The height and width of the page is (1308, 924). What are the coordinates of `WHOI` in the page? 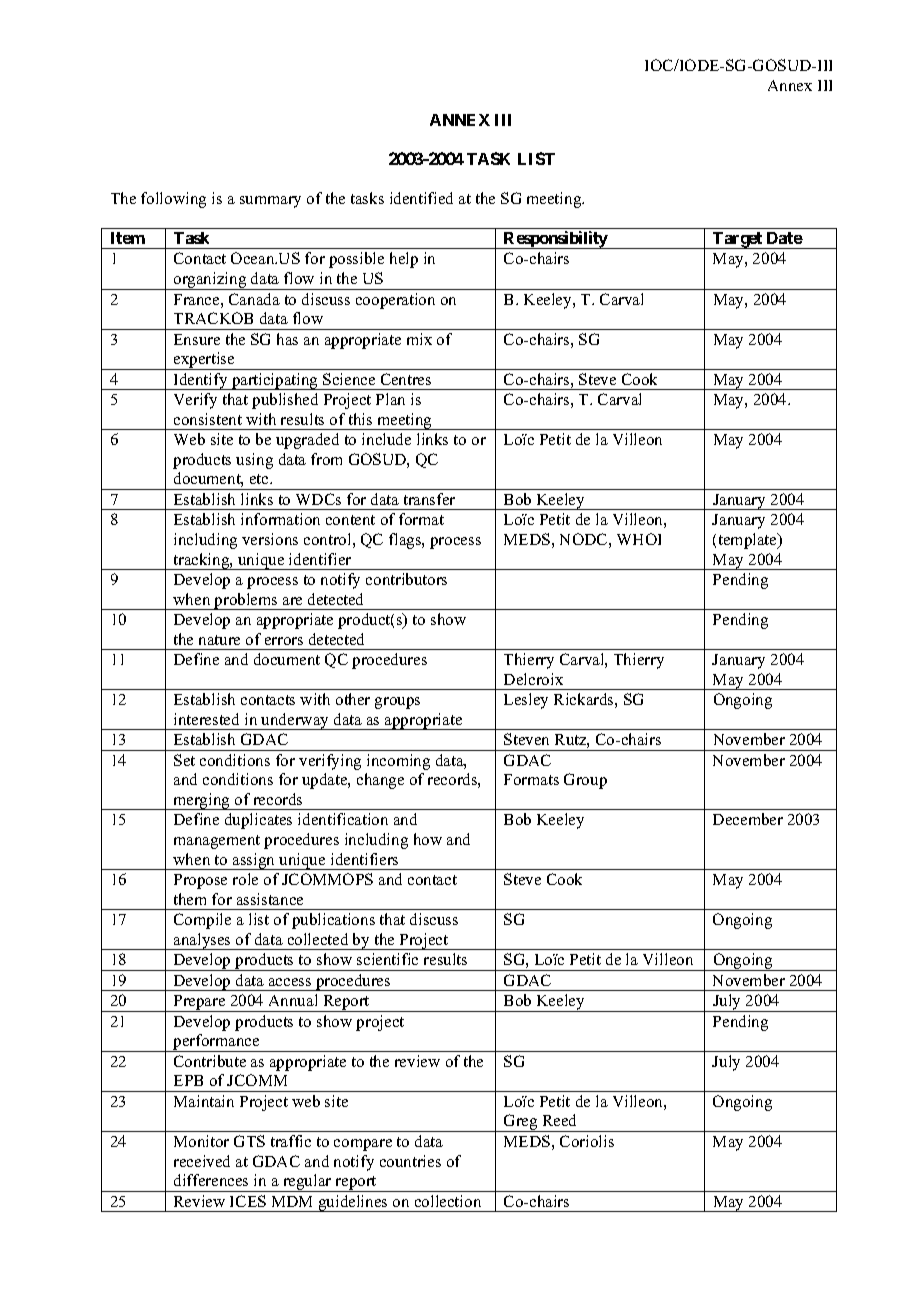 It's located at (639, 539).
